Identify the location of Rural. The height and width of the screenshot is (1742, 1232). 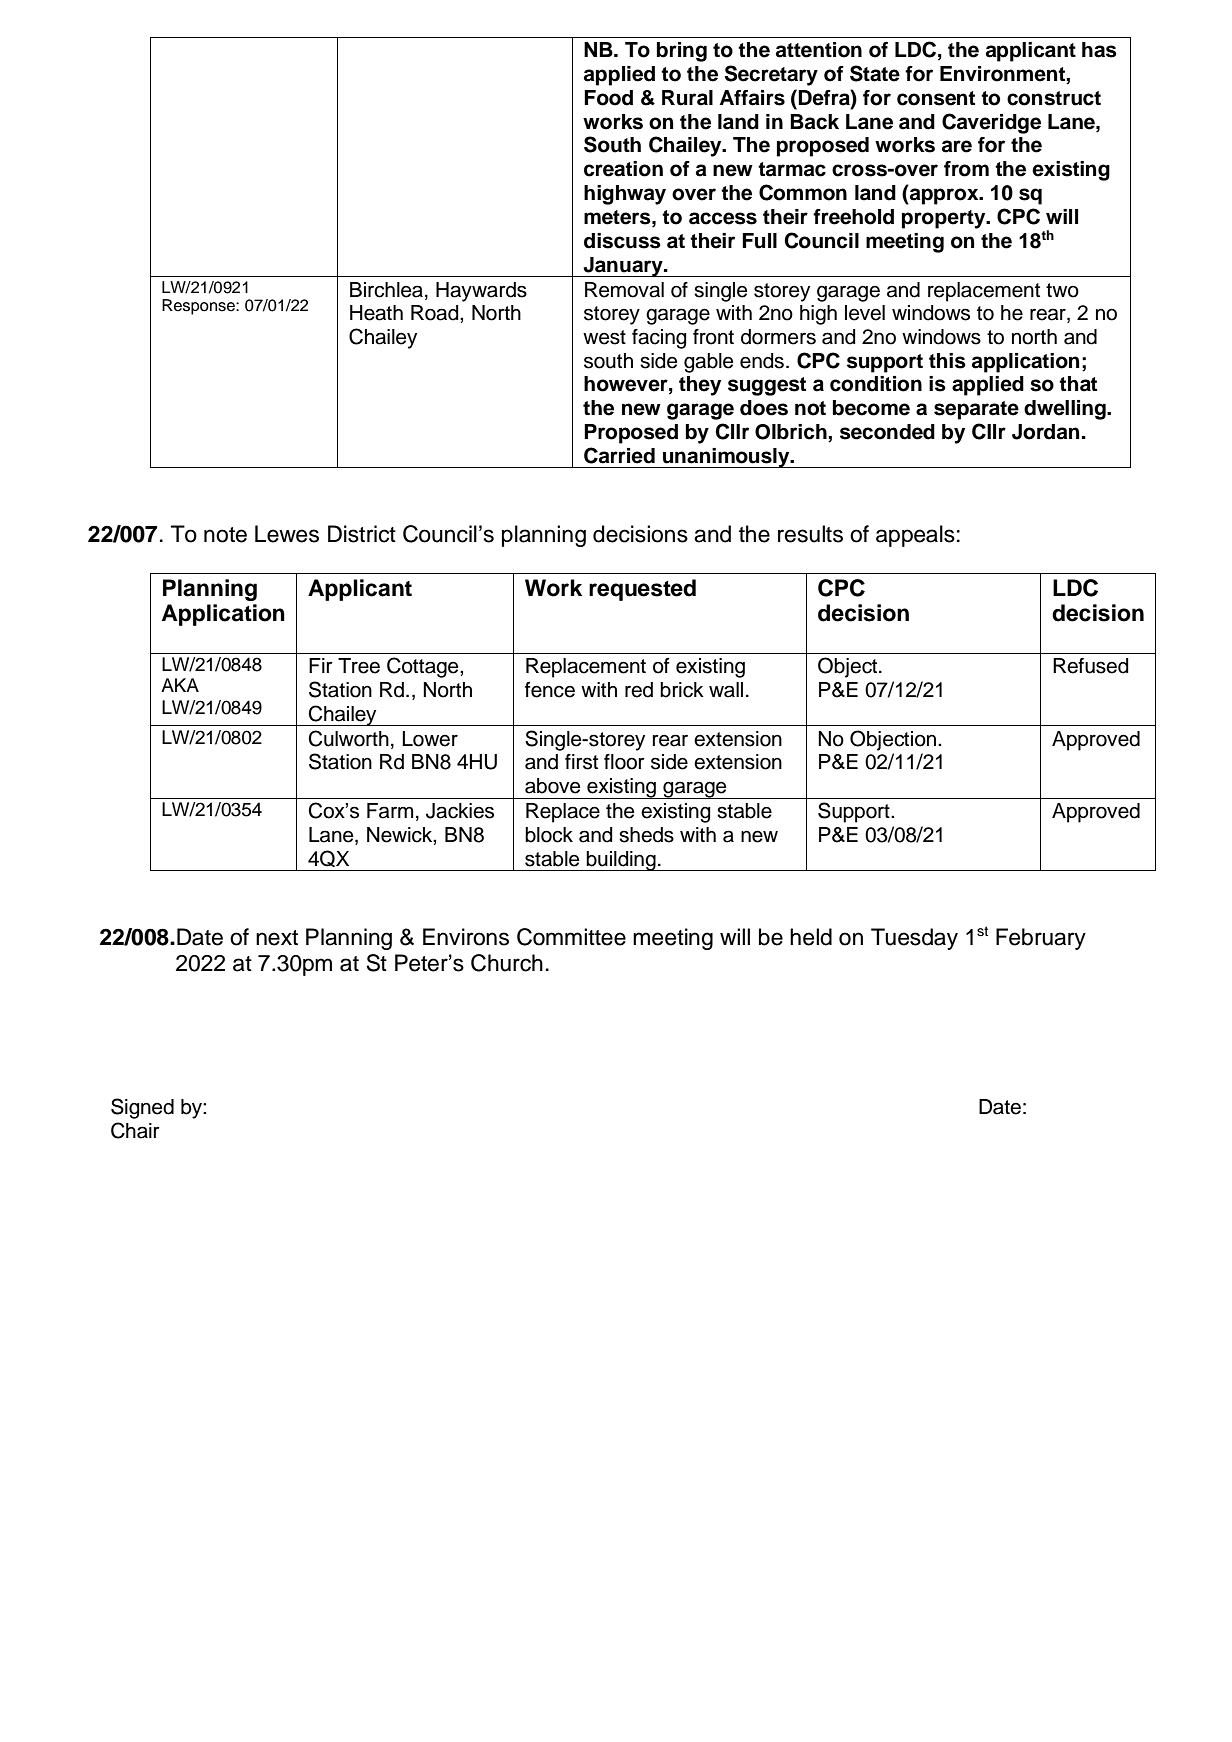
(687, 98).
